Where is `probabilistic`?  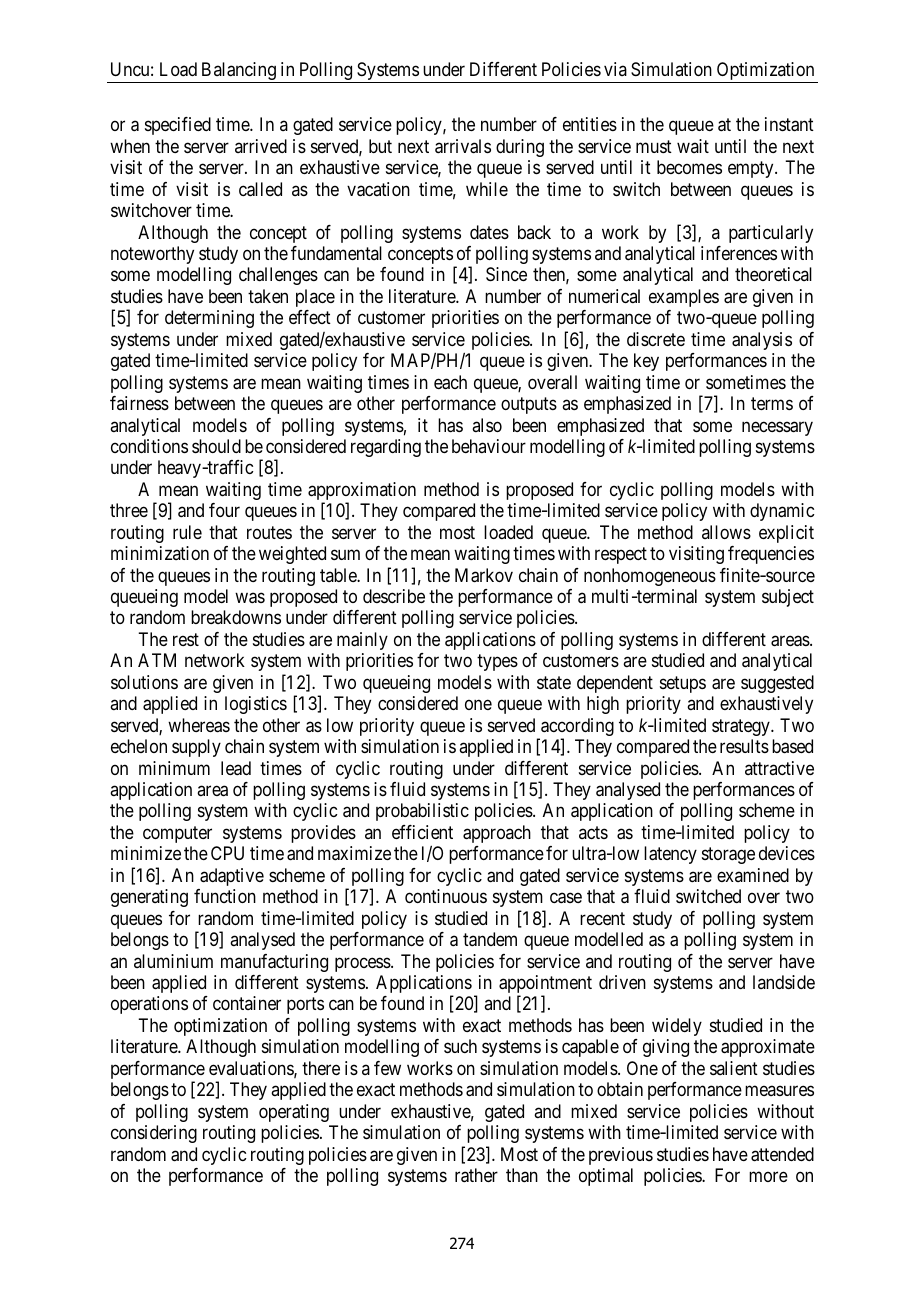
probabilistic is located at coordinates (422, 812).
